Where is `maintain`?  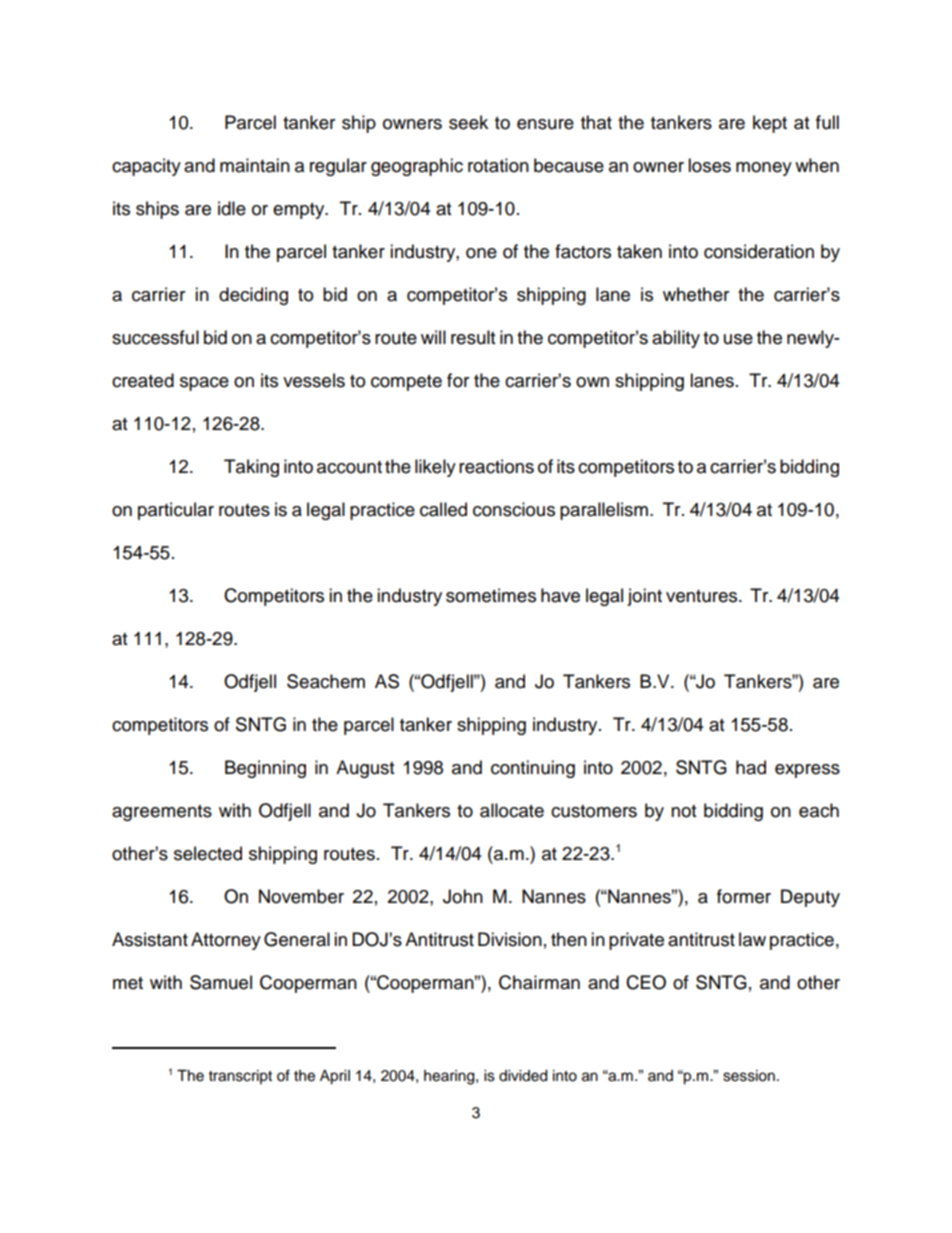
maintain is located at coordinates (255, 165).
